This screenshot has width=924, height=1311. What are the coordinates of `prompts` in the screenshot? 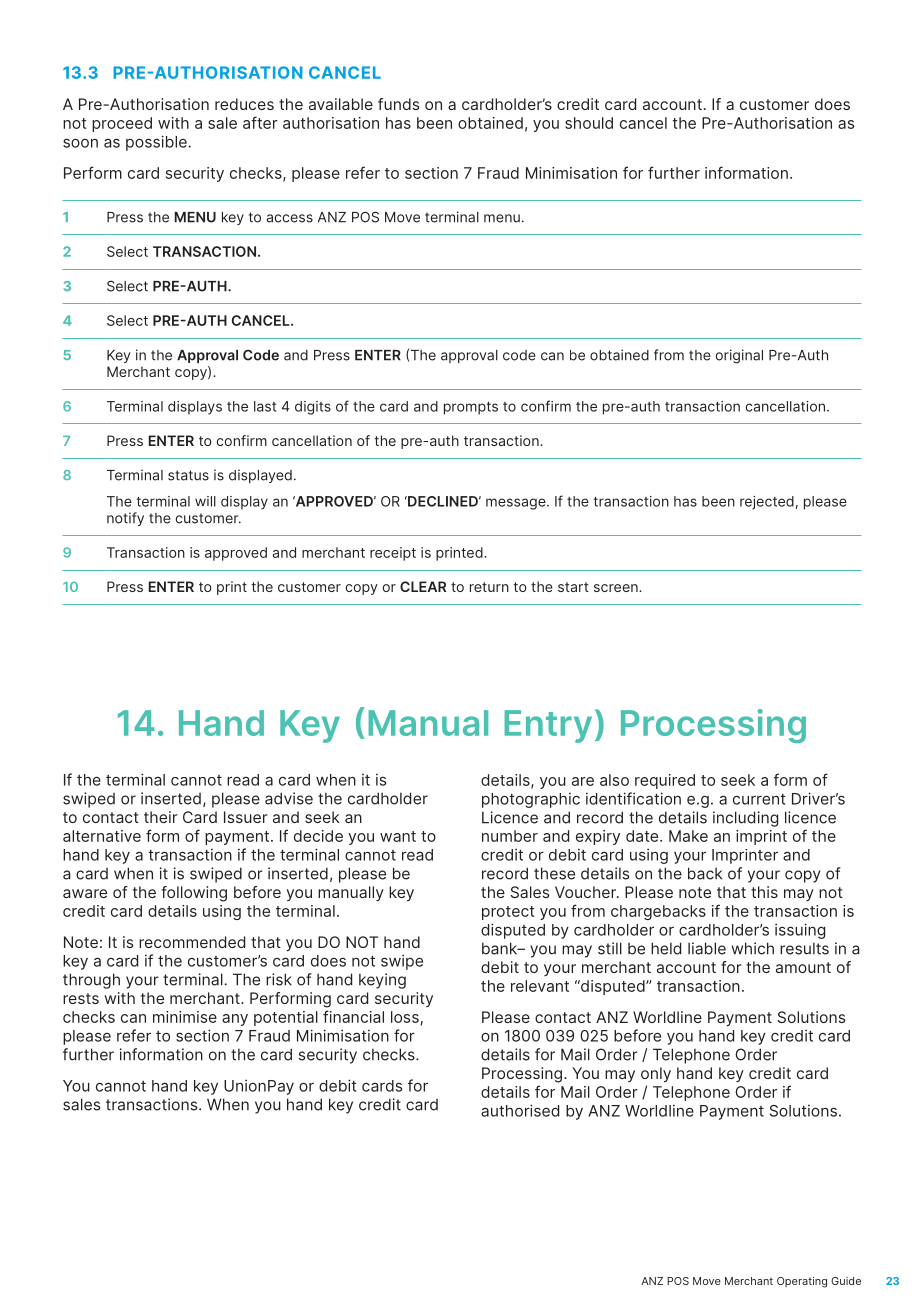 It's located at (471, 408).
